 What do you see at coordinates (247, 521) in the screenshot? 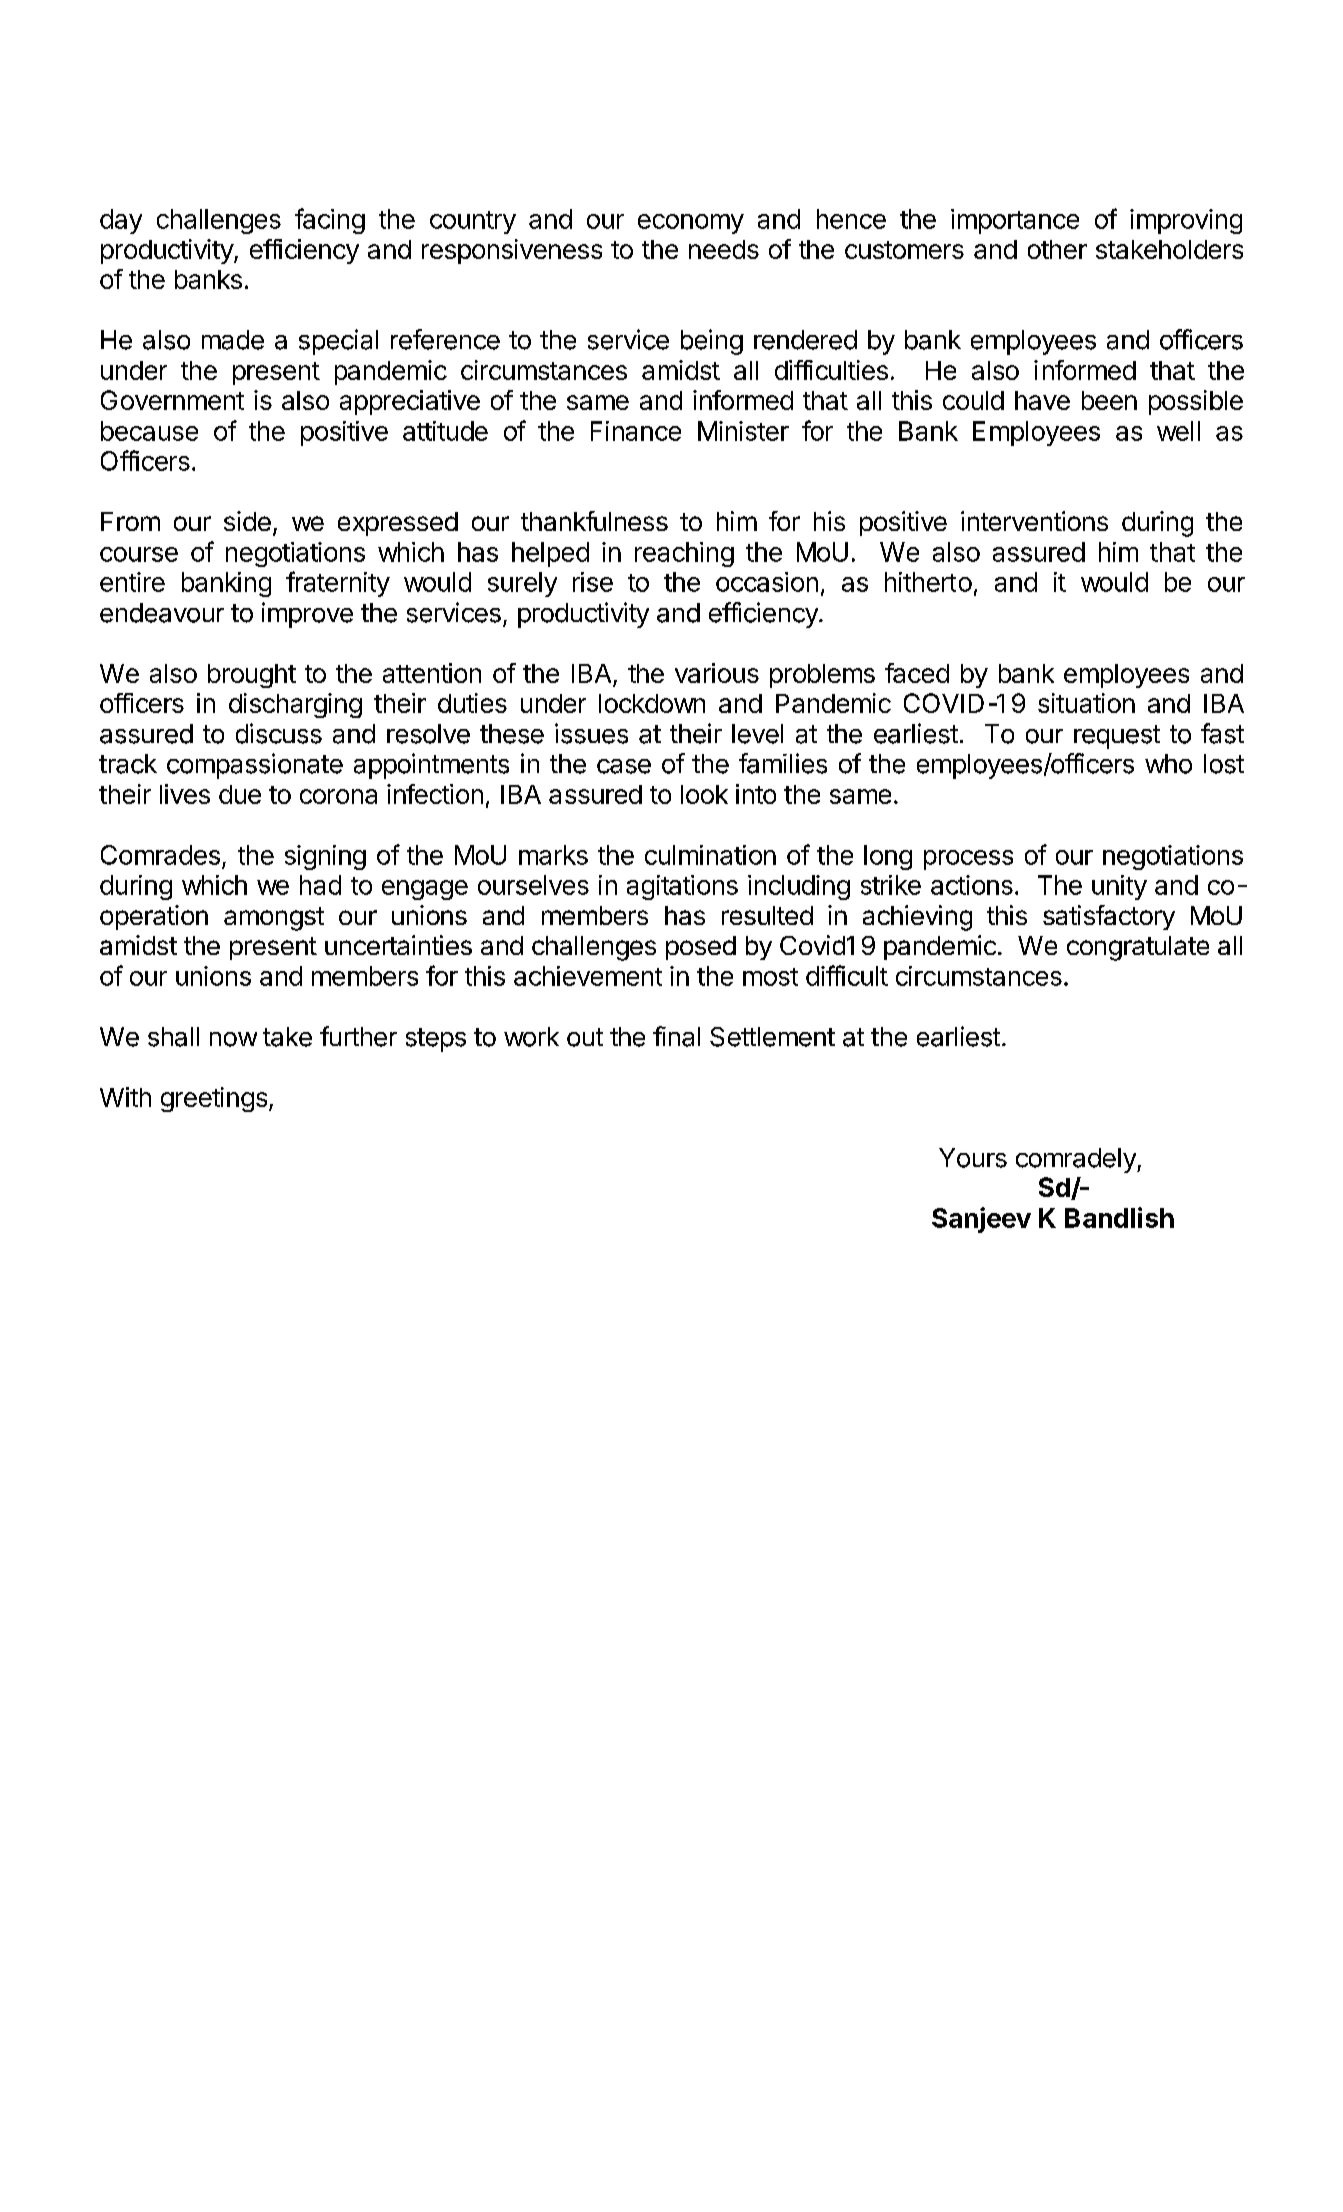
I see `side` at bounding box center [247, 521].
